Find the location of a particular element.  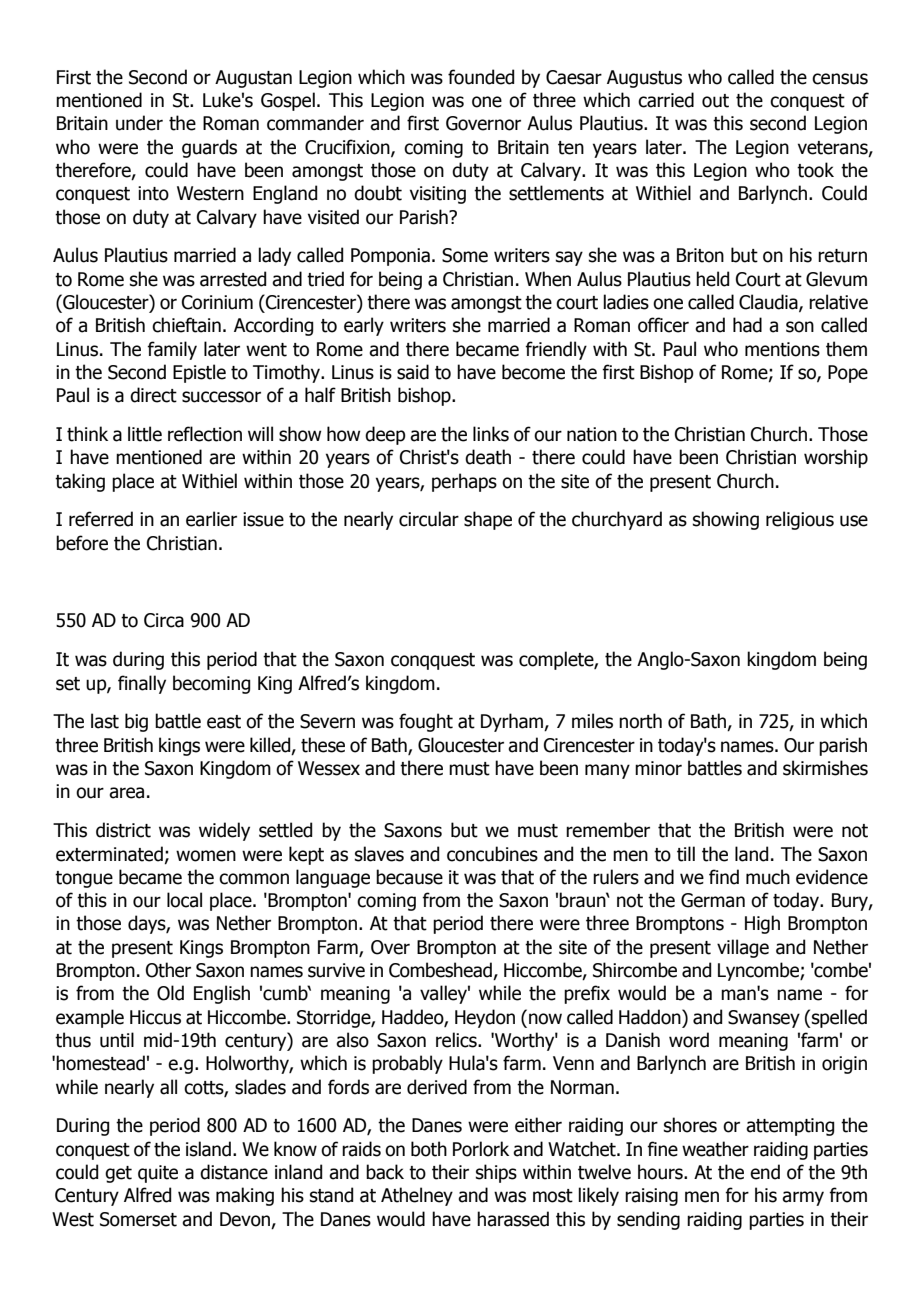

out is located at coordinates (715, 101).
